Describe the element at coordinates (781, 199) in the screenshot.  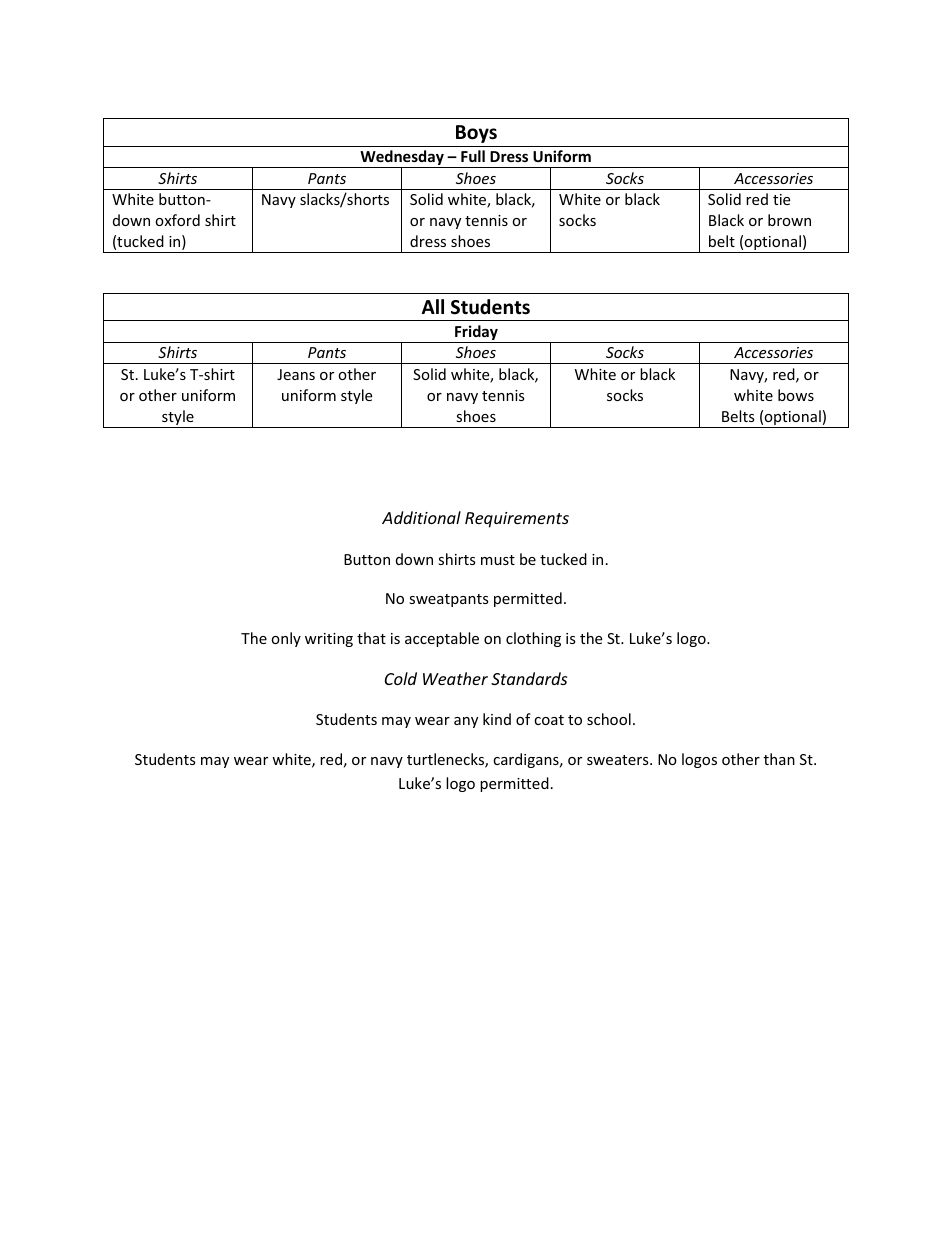
I see `tie` at that location.
